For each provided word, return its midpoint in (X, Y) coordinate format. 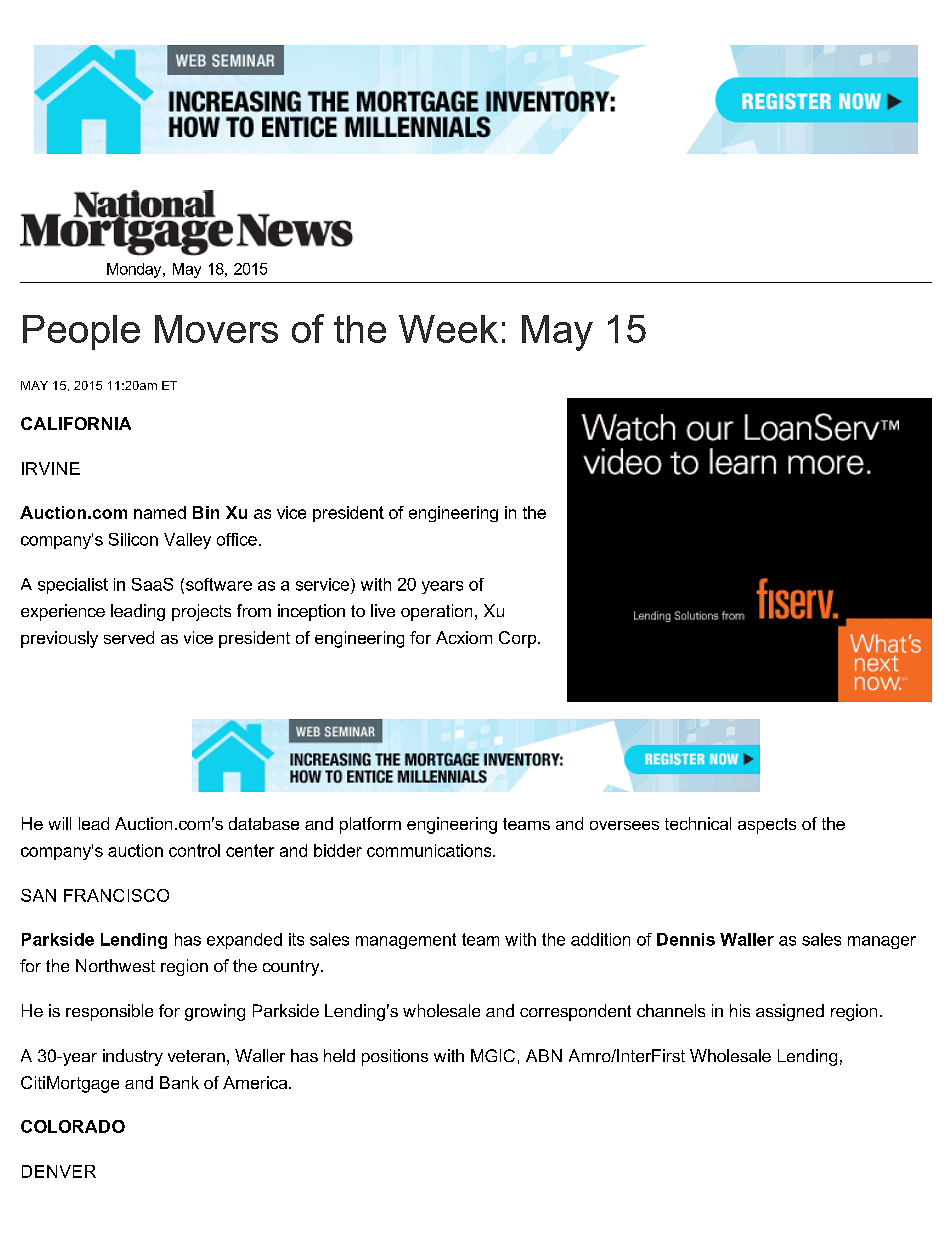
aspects (767, 826)
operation (436, 612)
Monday (135, 270)
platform (370, 825)
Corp (519, 639)
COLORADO (73, 1126)
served (129, 637)
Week (448, 329)
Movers (216, 329)
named (160, 512)
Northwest (115, 965)
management (406, 941)
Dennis (686, 939)
